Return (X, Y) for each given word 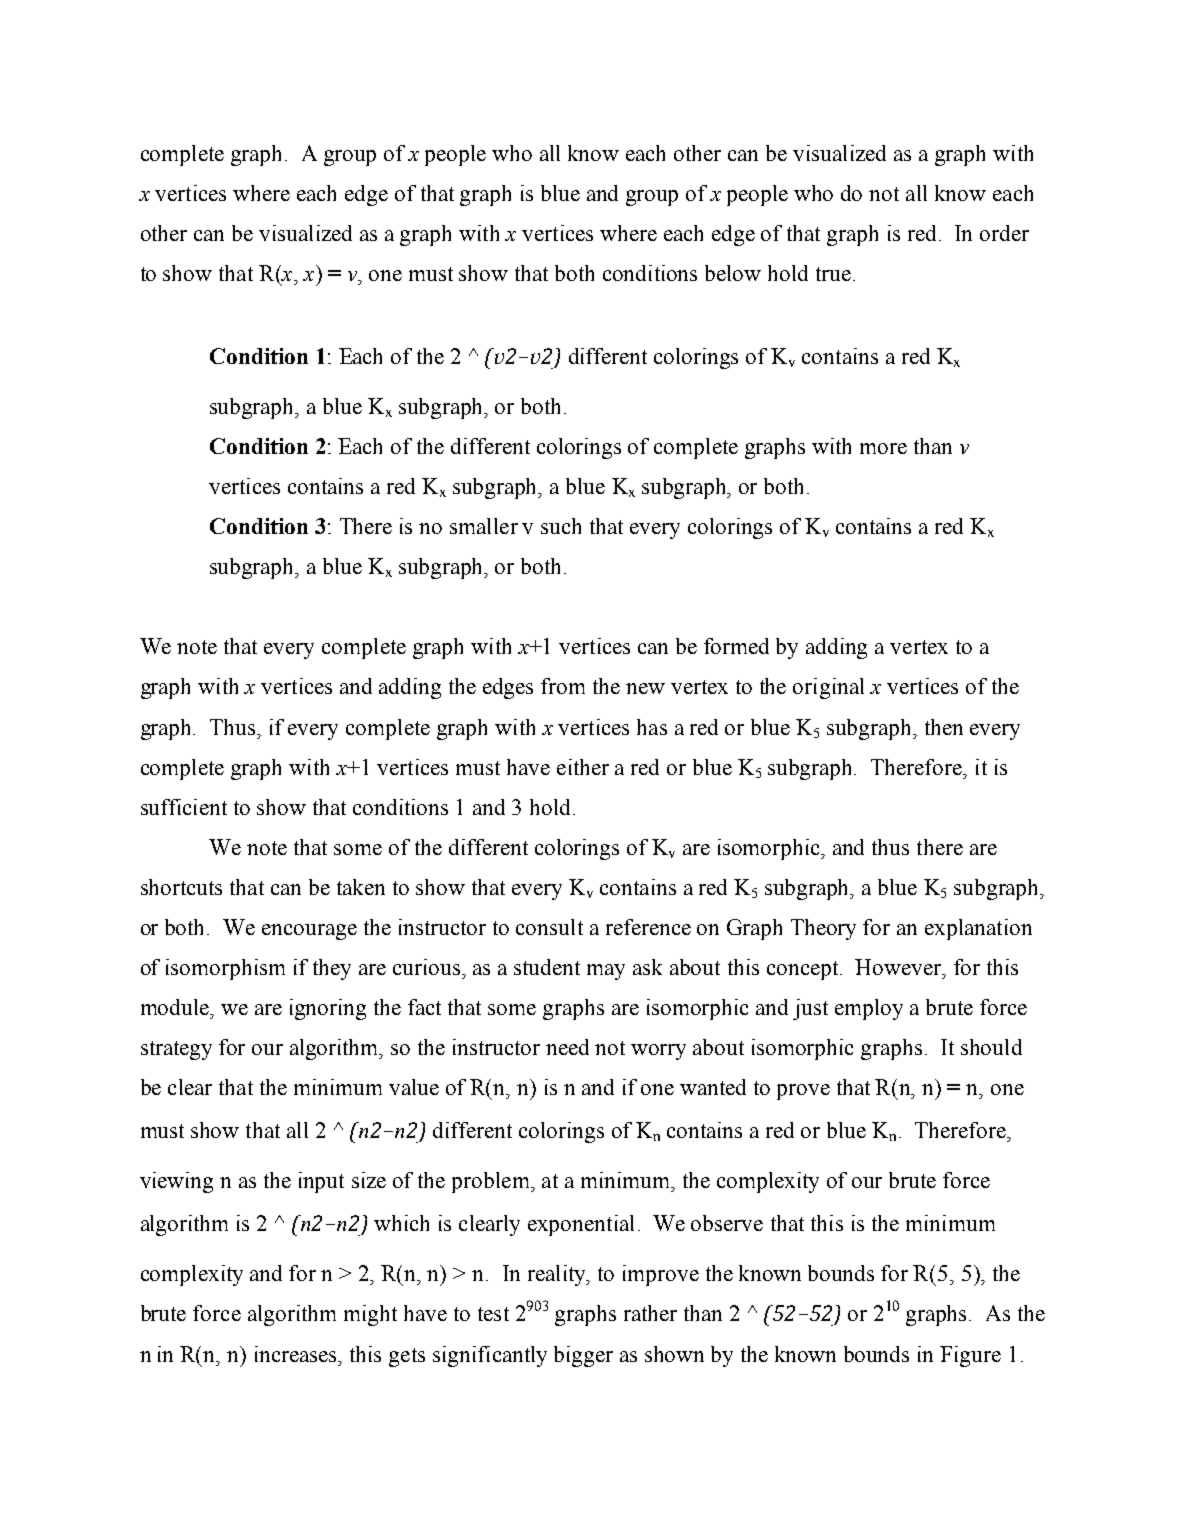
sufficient (184, 807)
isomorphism (225, 969)
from (563, 686)
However (899, 967)
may (606, 972)
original (828, 688)
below (733, 273)
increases (297, 1354)
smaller (484, 526)
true (833, 274)
